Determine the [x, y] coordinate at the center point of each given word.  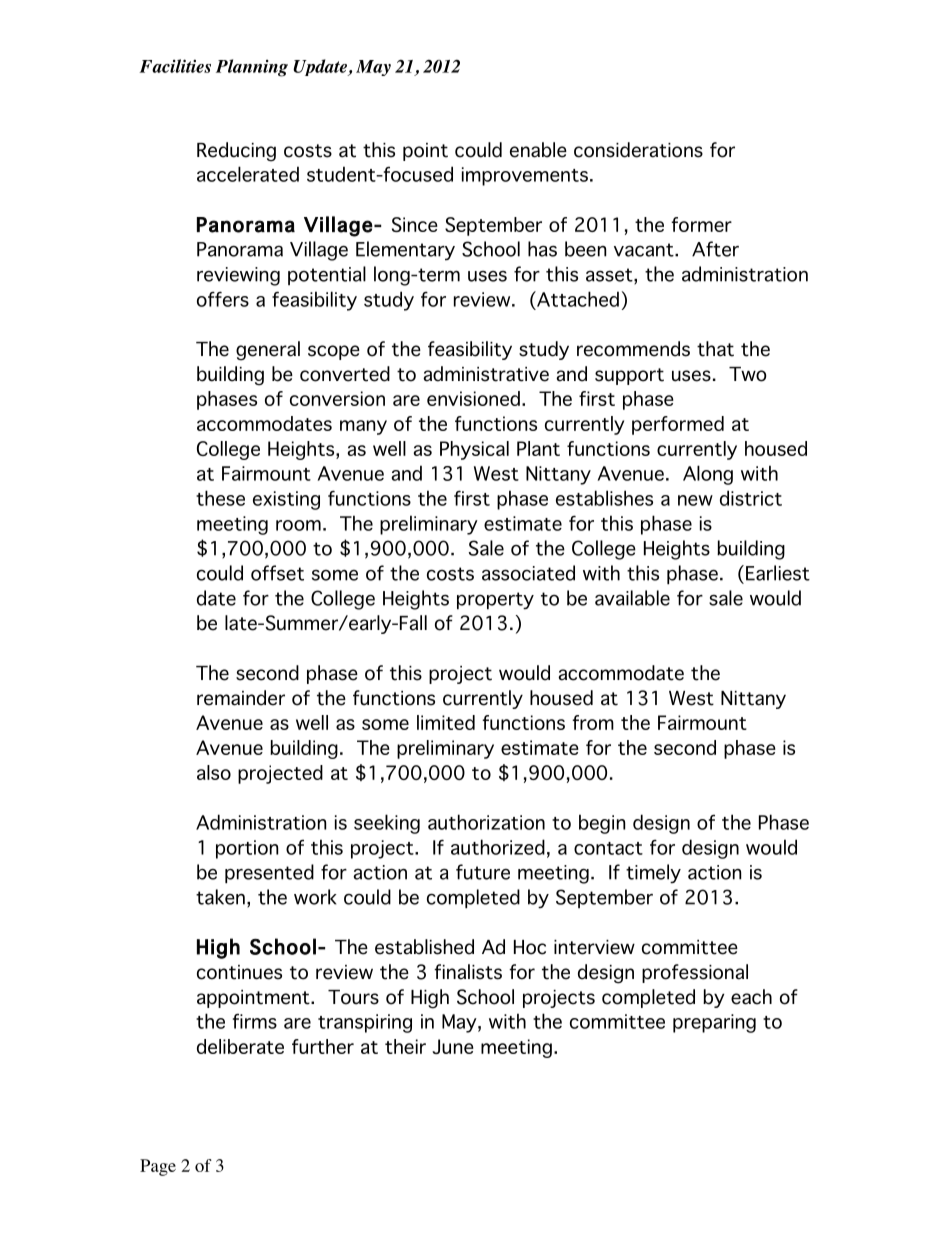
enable [538, 150]
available [632, 598]
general [268, 351]
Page [158, 1167]
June [453, 1046]
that [715, 349]
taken [220, 897]
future [483, 872]
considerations [638, 150]
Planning [252, 68]
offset [277, 573]
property [495, 601]
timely [653, 874]
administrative [486, 374]
